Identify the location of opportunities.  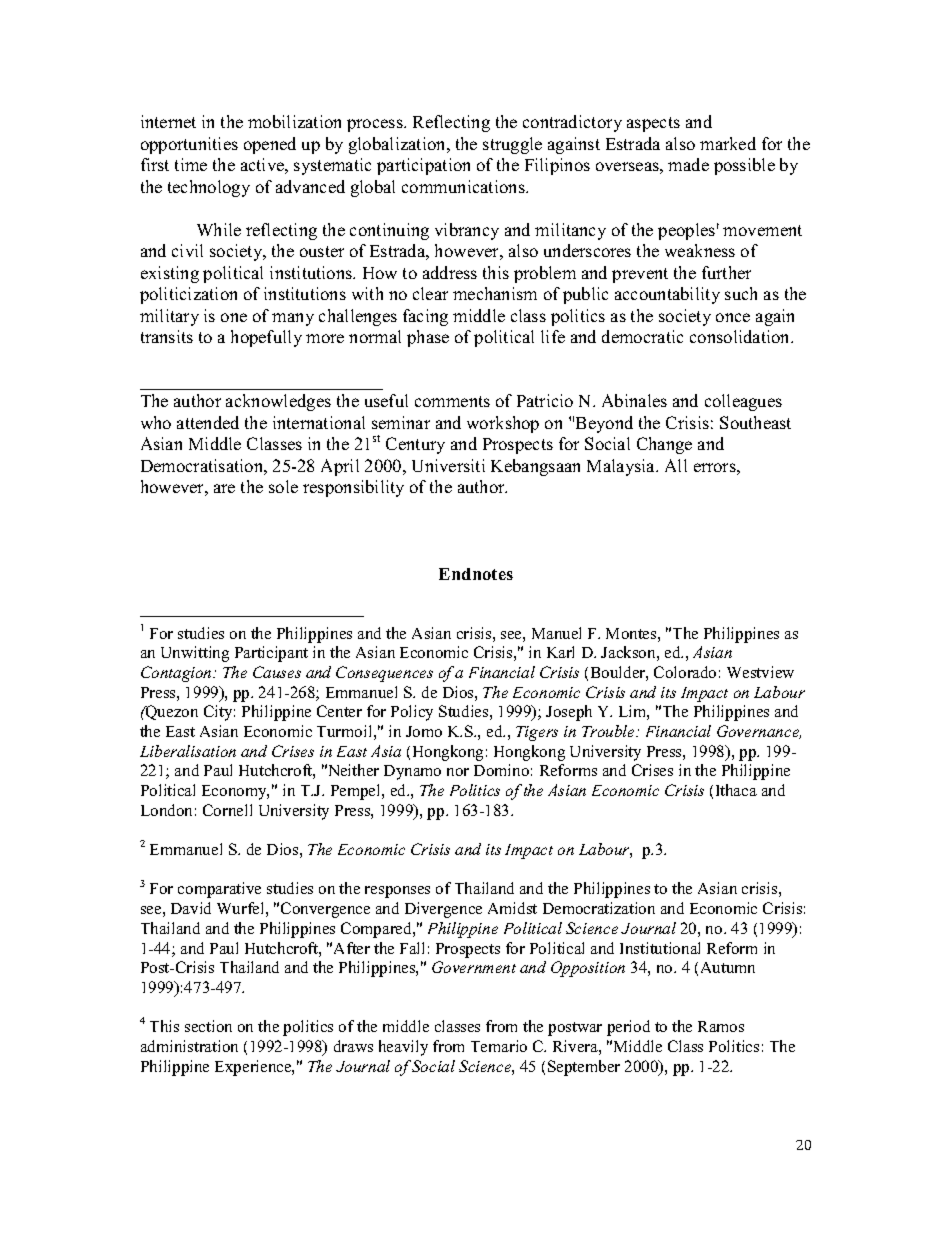
(189, 145).
